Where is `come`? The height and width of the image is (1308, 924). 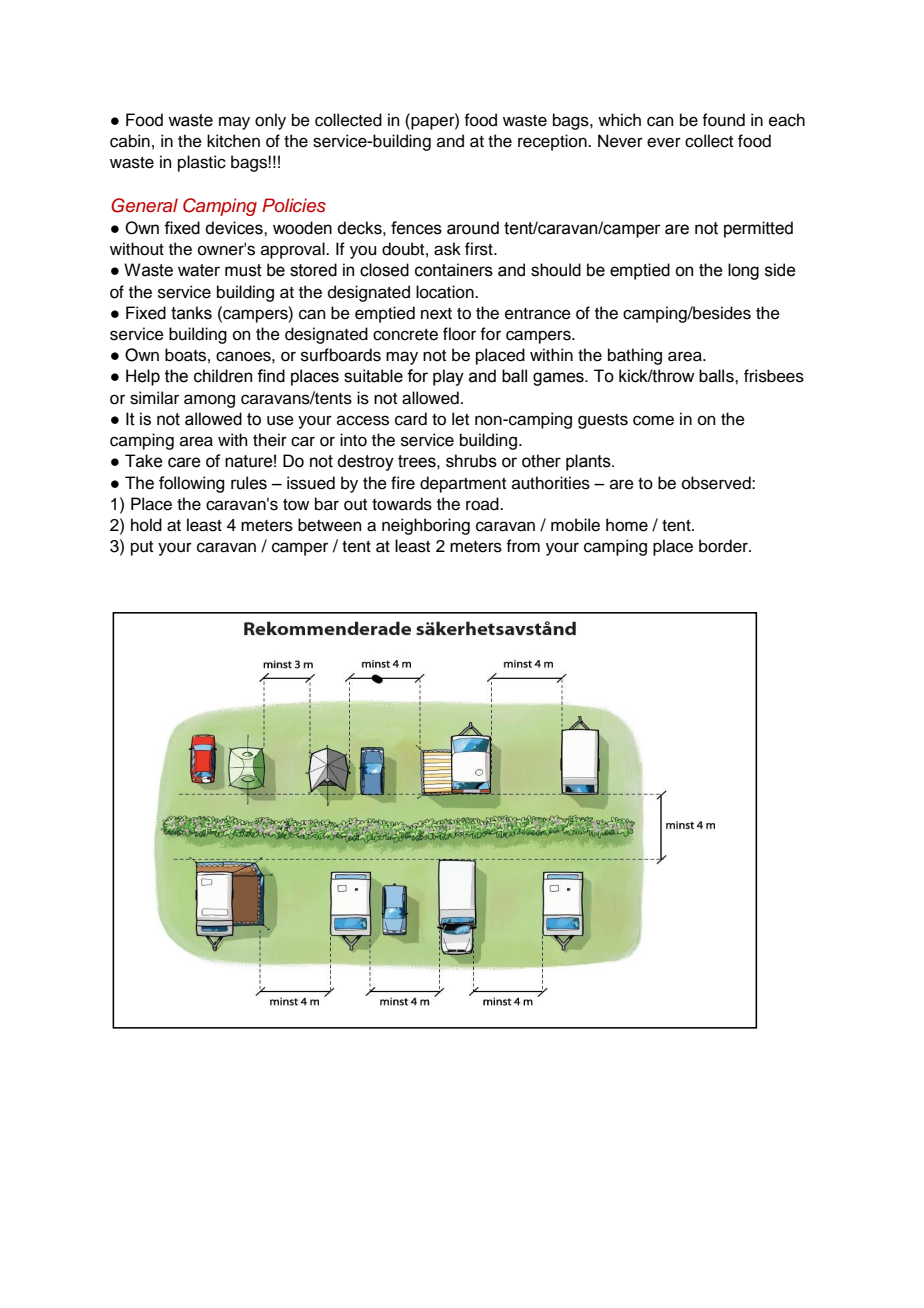
come is located at coordinates (653, 420).
